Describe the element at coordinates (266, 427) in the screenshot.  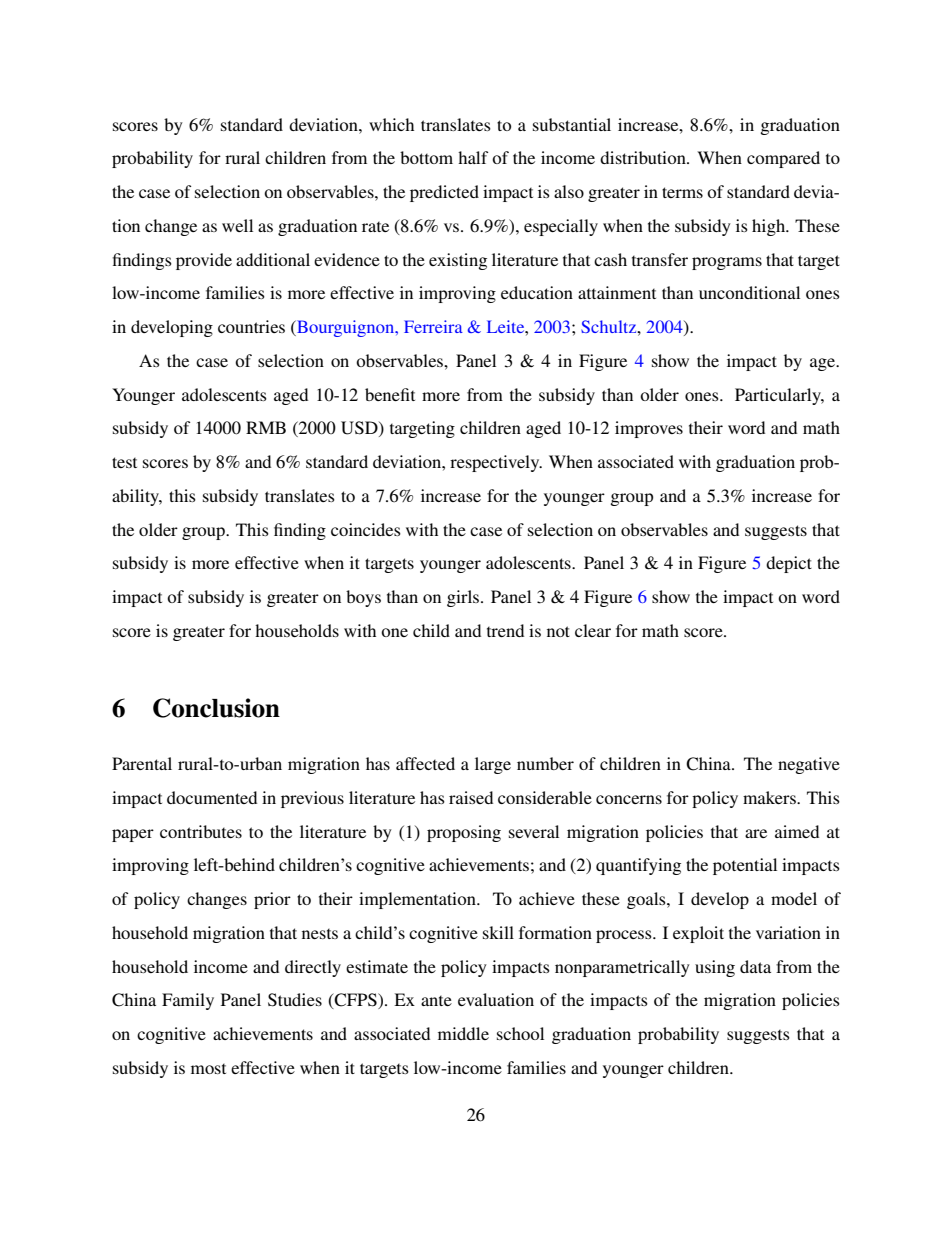
I see `RMB` at that location.
